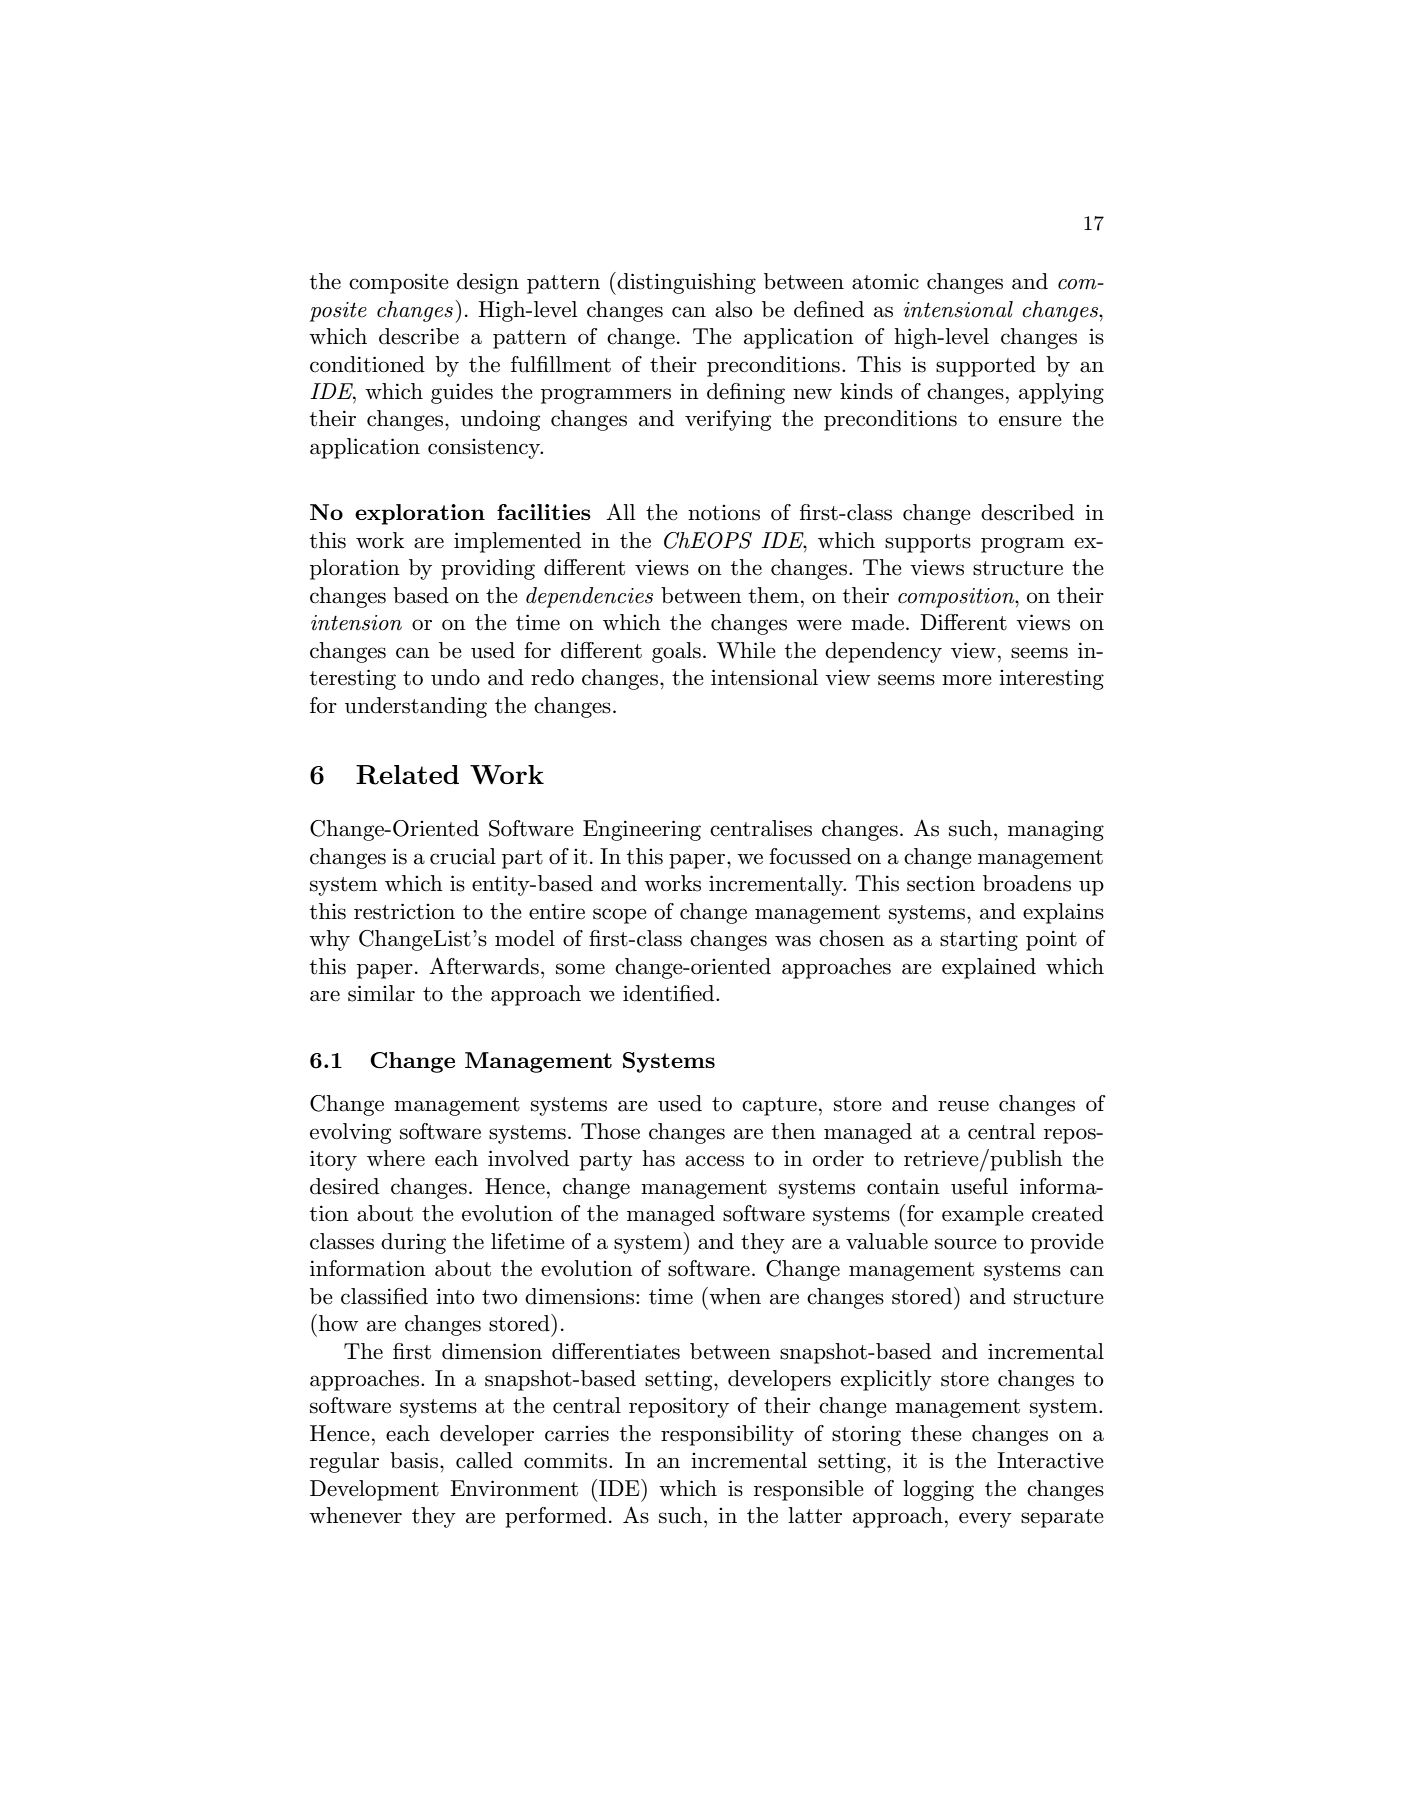  What do you see at coordinates (986, 366) in the document?
I see `supported` at bounding box center [986, 366].
